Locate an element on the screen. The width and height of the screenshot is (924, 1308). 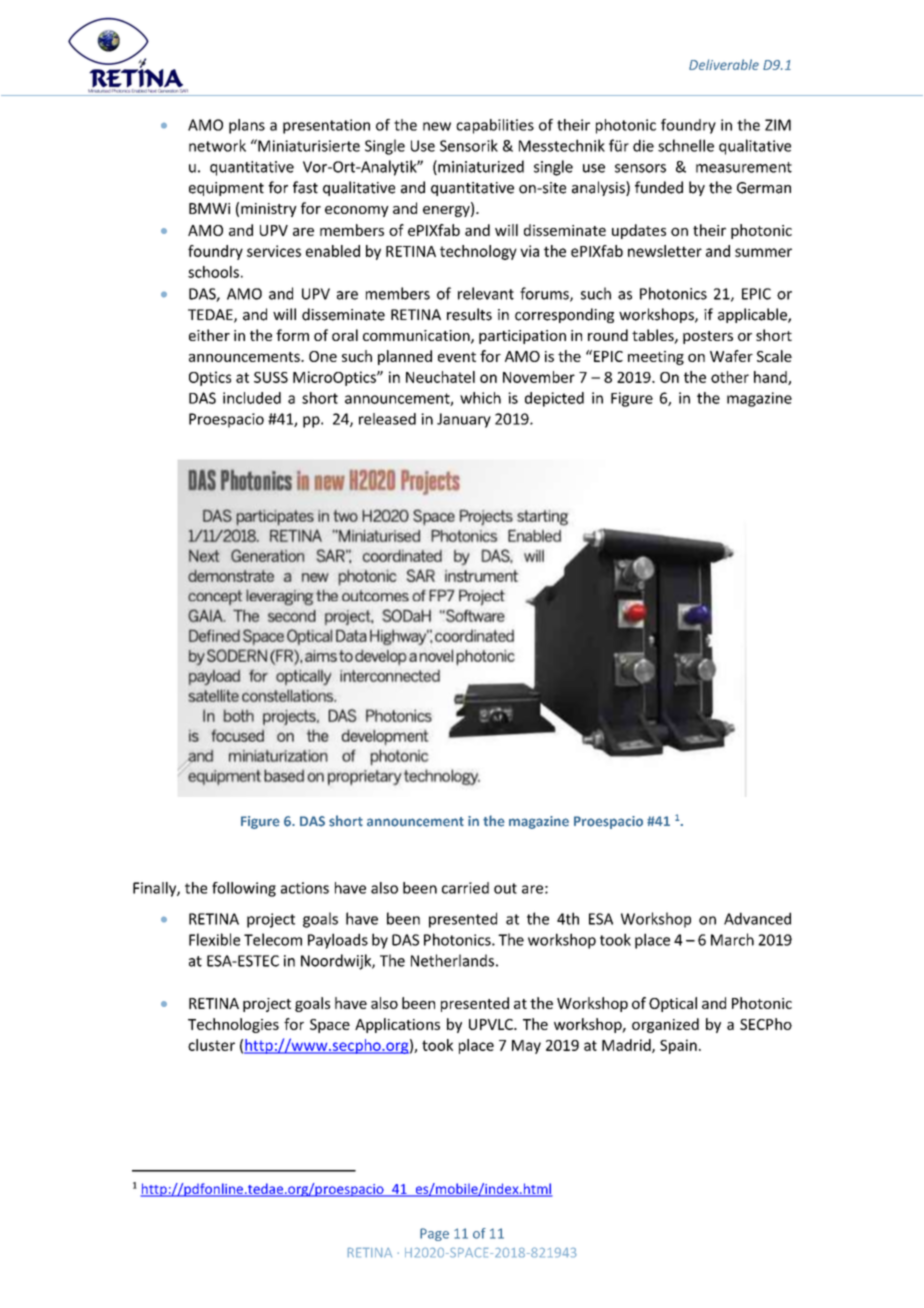
other is located at coordinates (730, 377).
